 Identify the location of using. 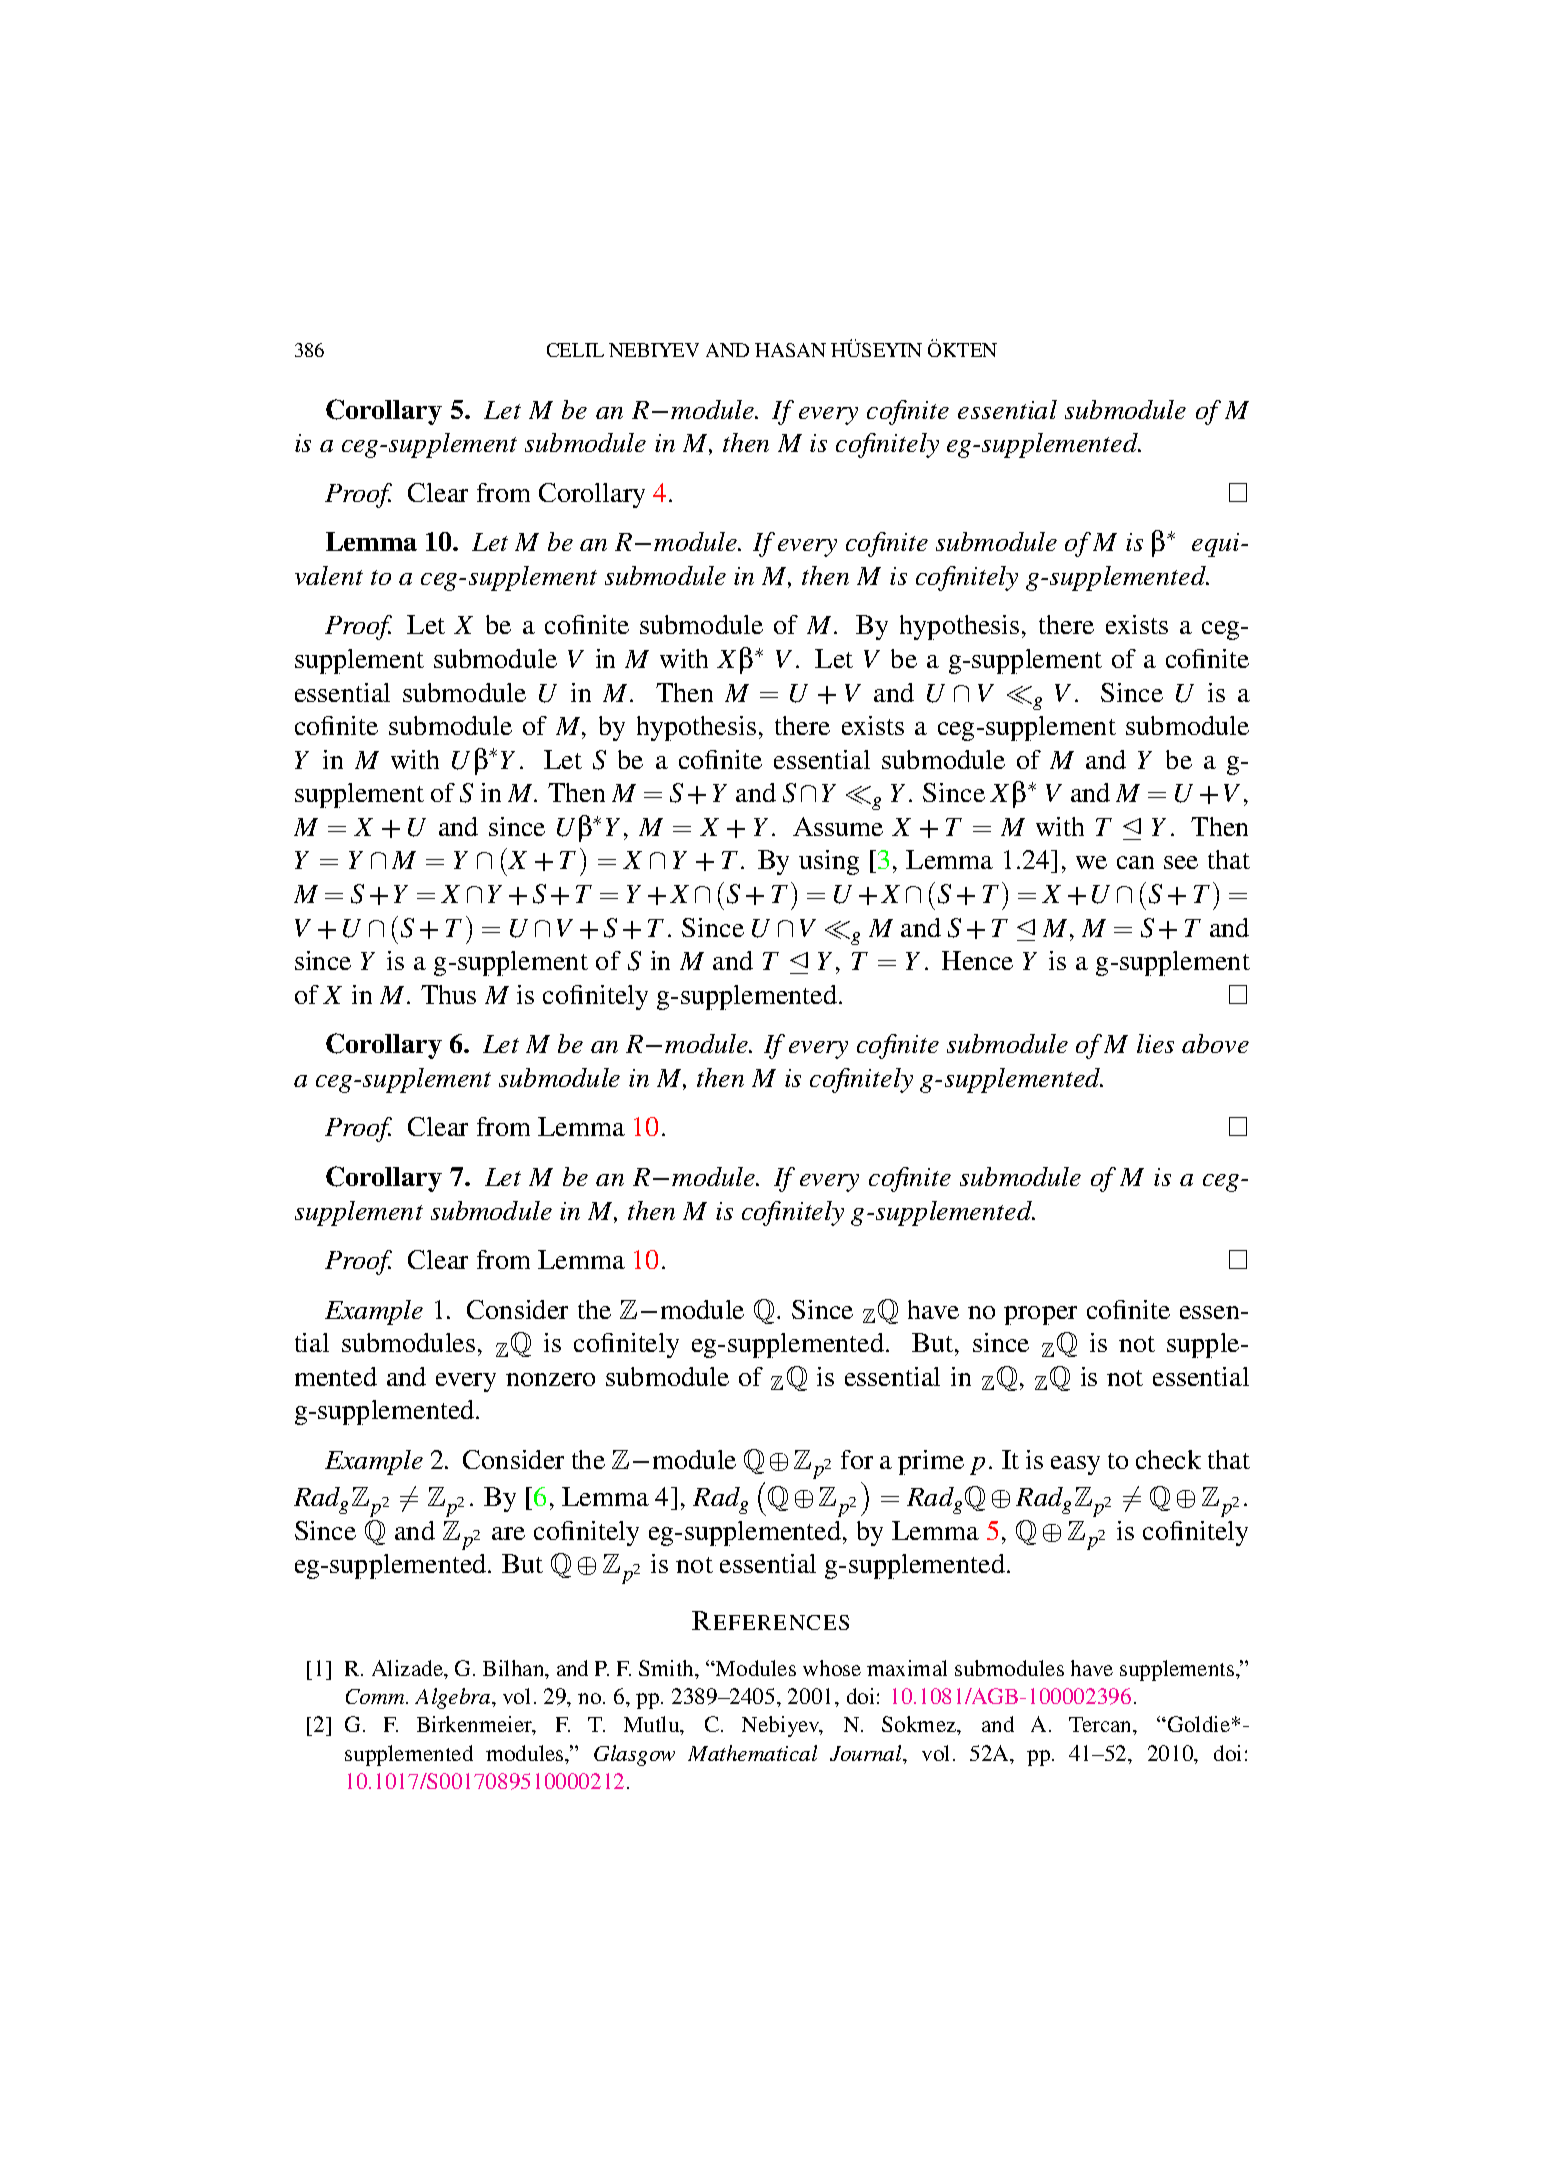
(829, 862).
